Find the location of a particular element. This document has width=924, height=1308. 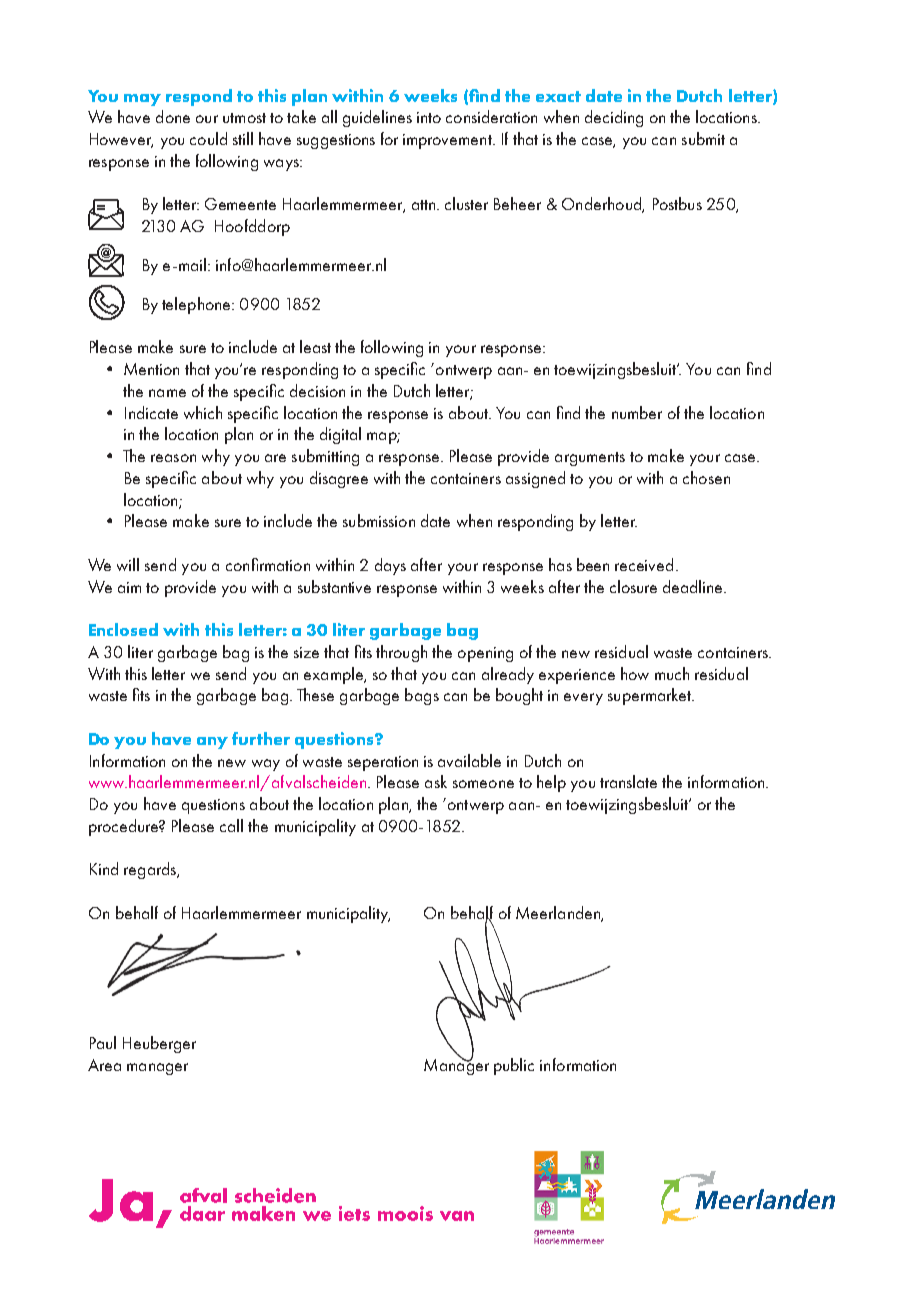

into is located at coordinates (429, 117).
